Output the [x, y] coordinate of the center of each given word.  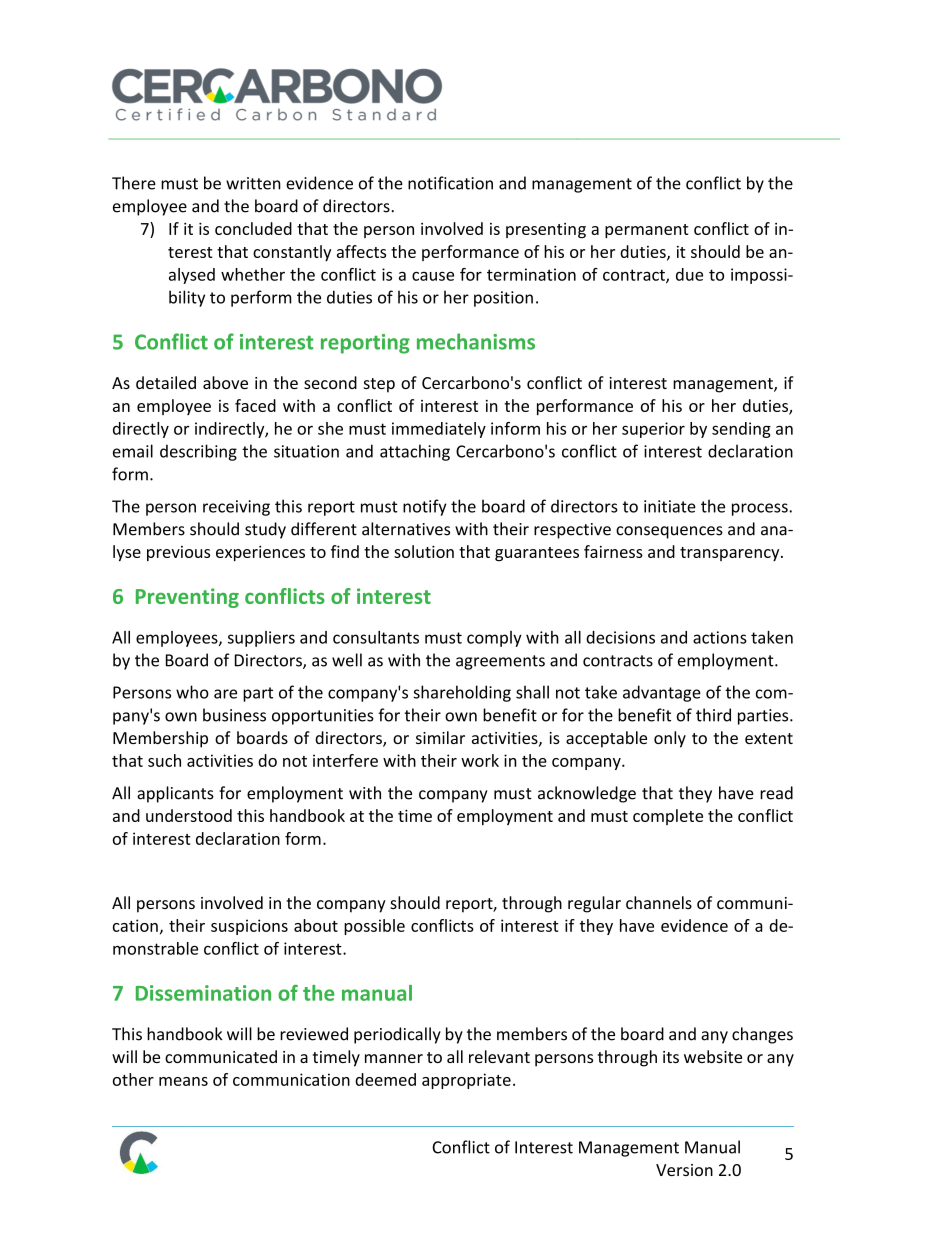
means [183, 1081]
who [192, 692]
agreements [500, 662]
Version [684, 1170]
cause [433, 276]
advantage [662, 693]
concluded [253, 228]
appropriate [466, 1081]
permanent [646, 231]
